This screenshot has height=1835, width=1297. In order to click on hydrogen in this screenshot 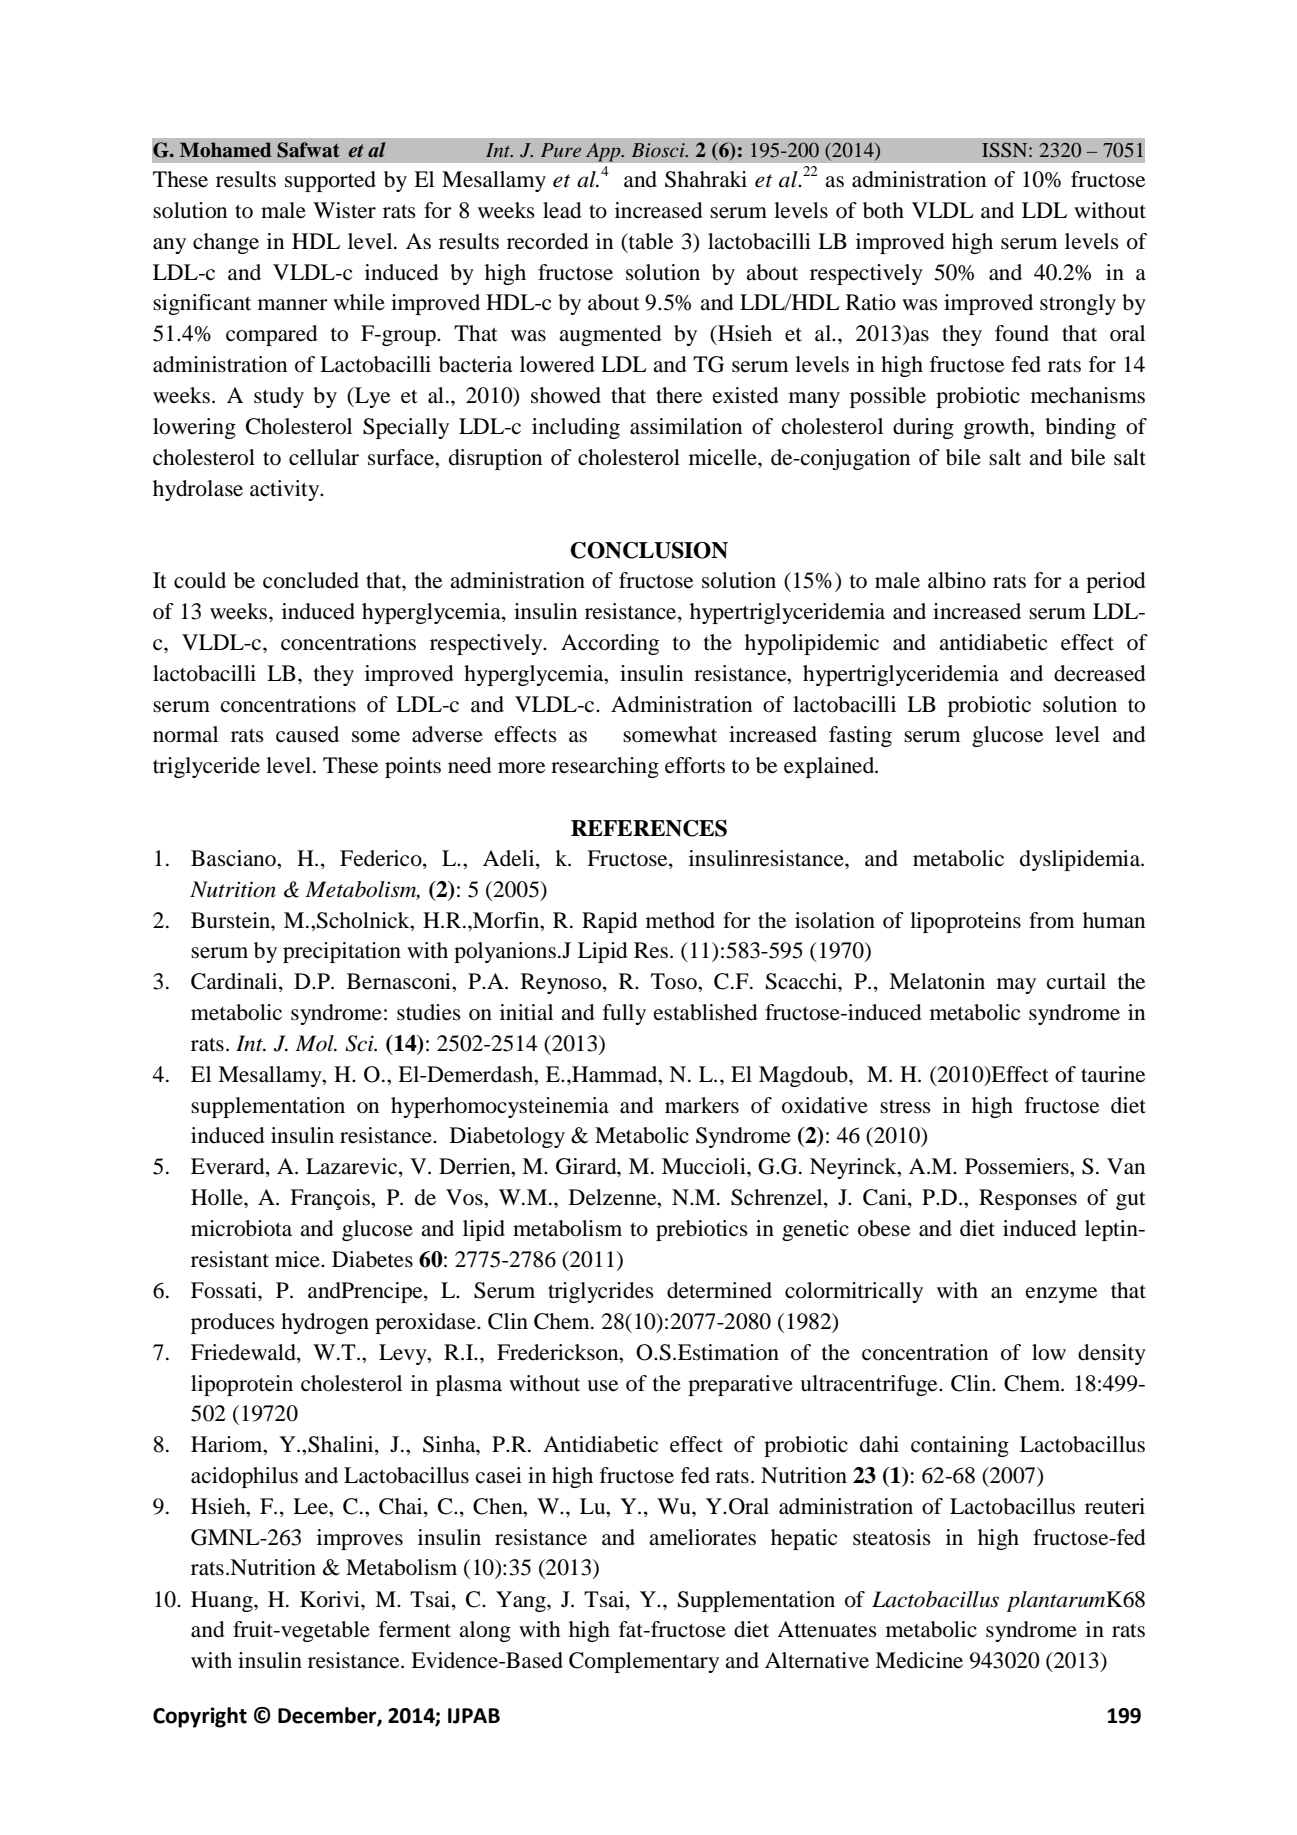, I will do `click(325, 1323)`.
